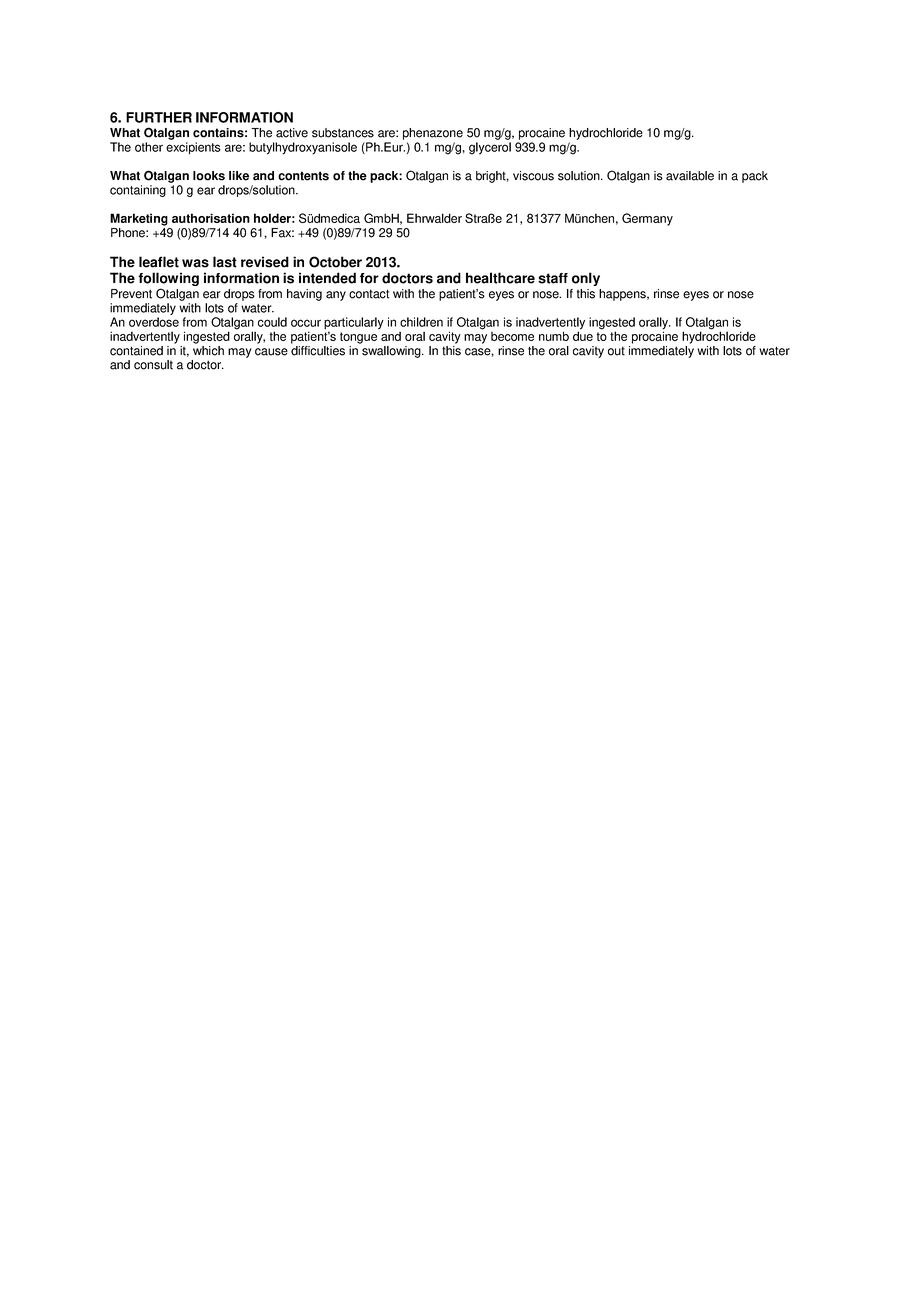 This image has height=1308, width=924. What do you see at coordinates (208, 351) in the image?
I see `which` at bounding box center [208, 351].
